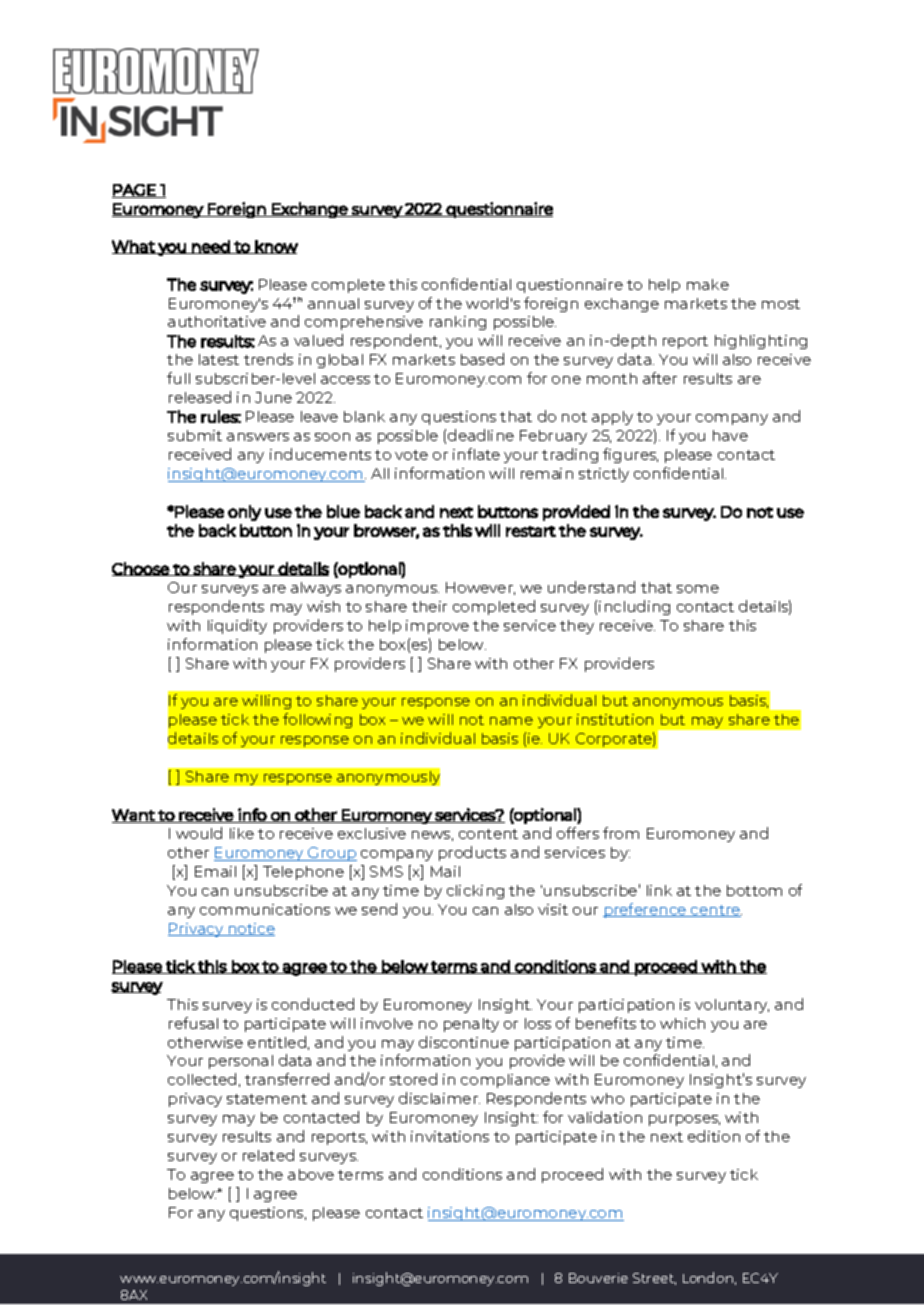 The height and width of the image is (1308, 924). Describe the element at coordinates (708, 284) in the image. I see `make` at that location.
